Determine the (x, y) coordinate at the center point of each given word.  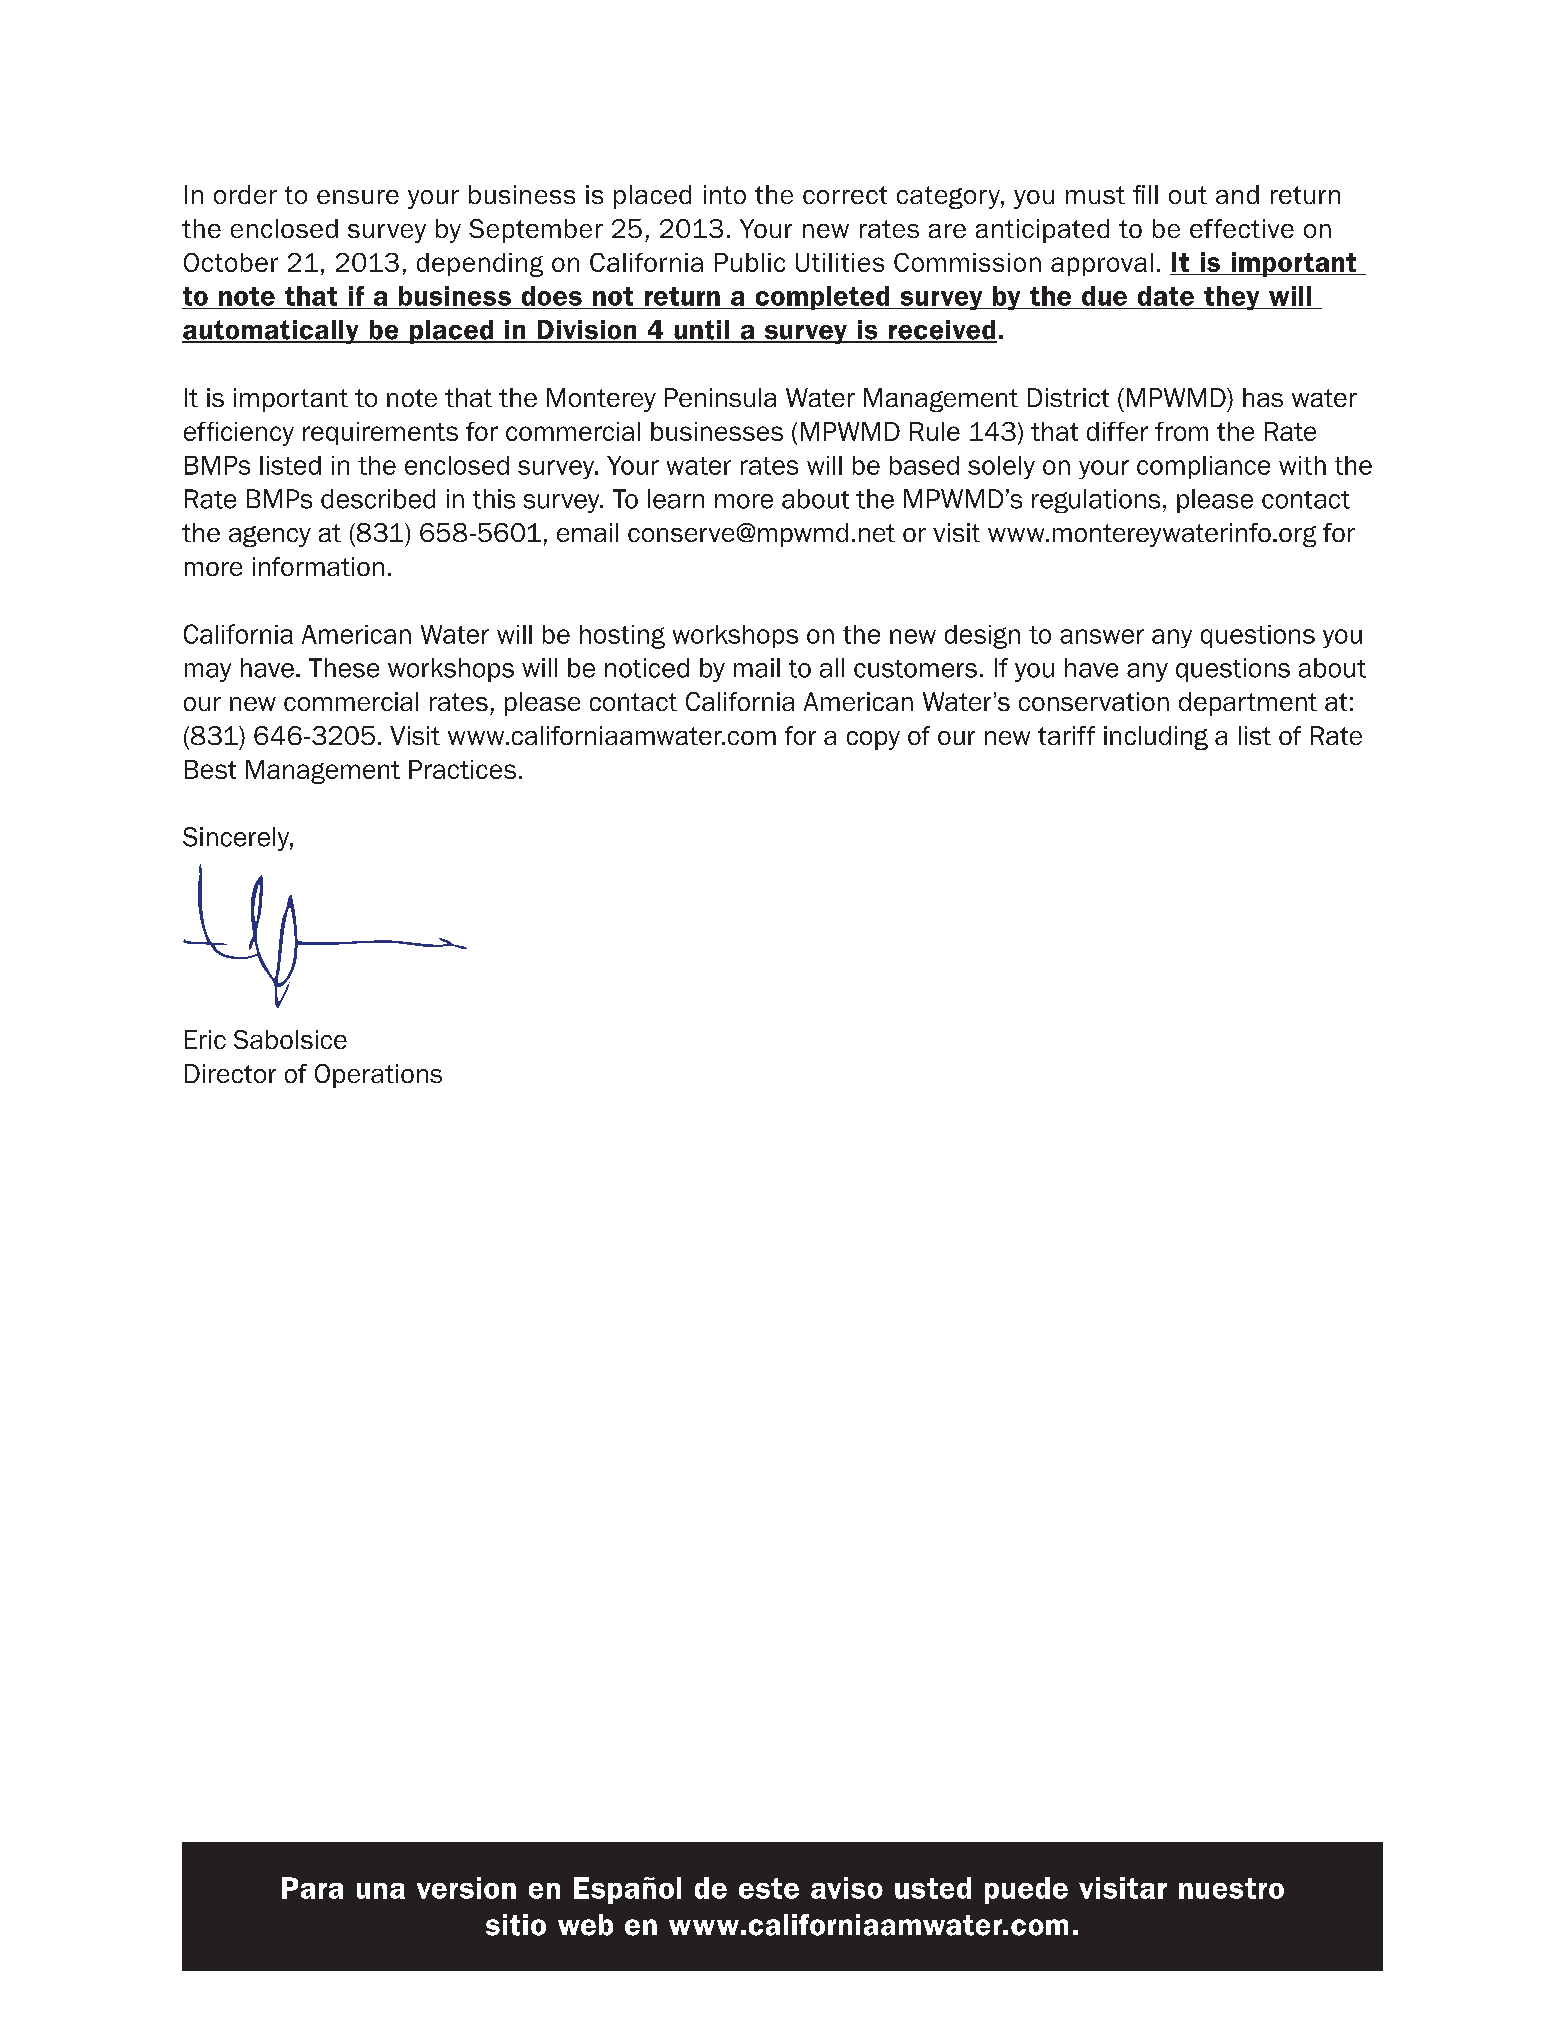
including (1156, 738)
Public (750, 262)
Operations (378, 1076)
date (1166, 296)
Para (312, 1888)
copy (873, 740)
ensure (358, 197)
